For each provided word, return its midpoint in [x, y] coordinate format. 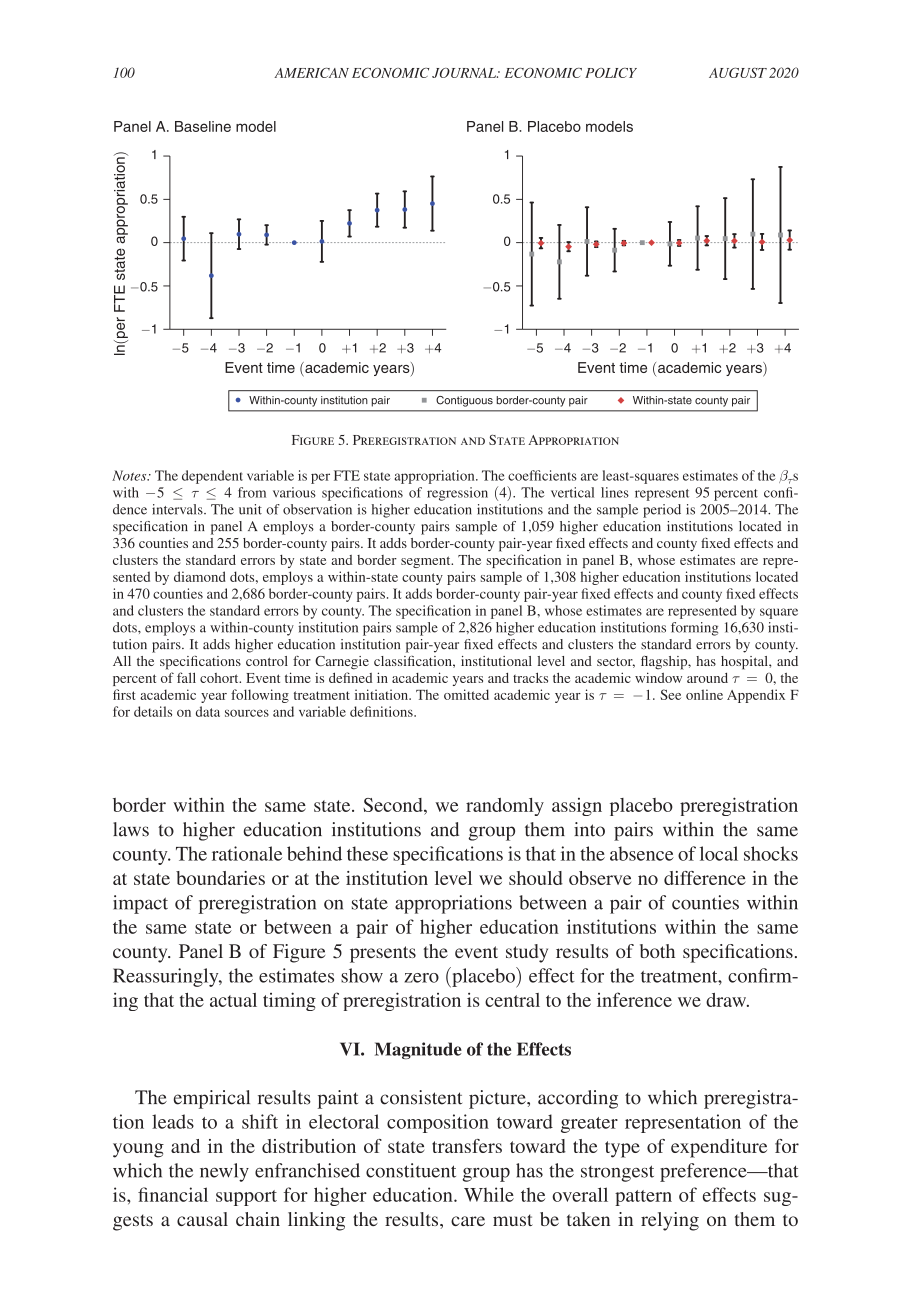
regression [457, 494]
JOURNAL [465, 73]
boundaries [220, 878]
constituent [411, 1170]
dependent [212, 477]
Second [394, 805]
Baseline [203, 126]
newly [224, 1172]
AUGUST [738, 73]
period [662, 511]
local [719, 853]
